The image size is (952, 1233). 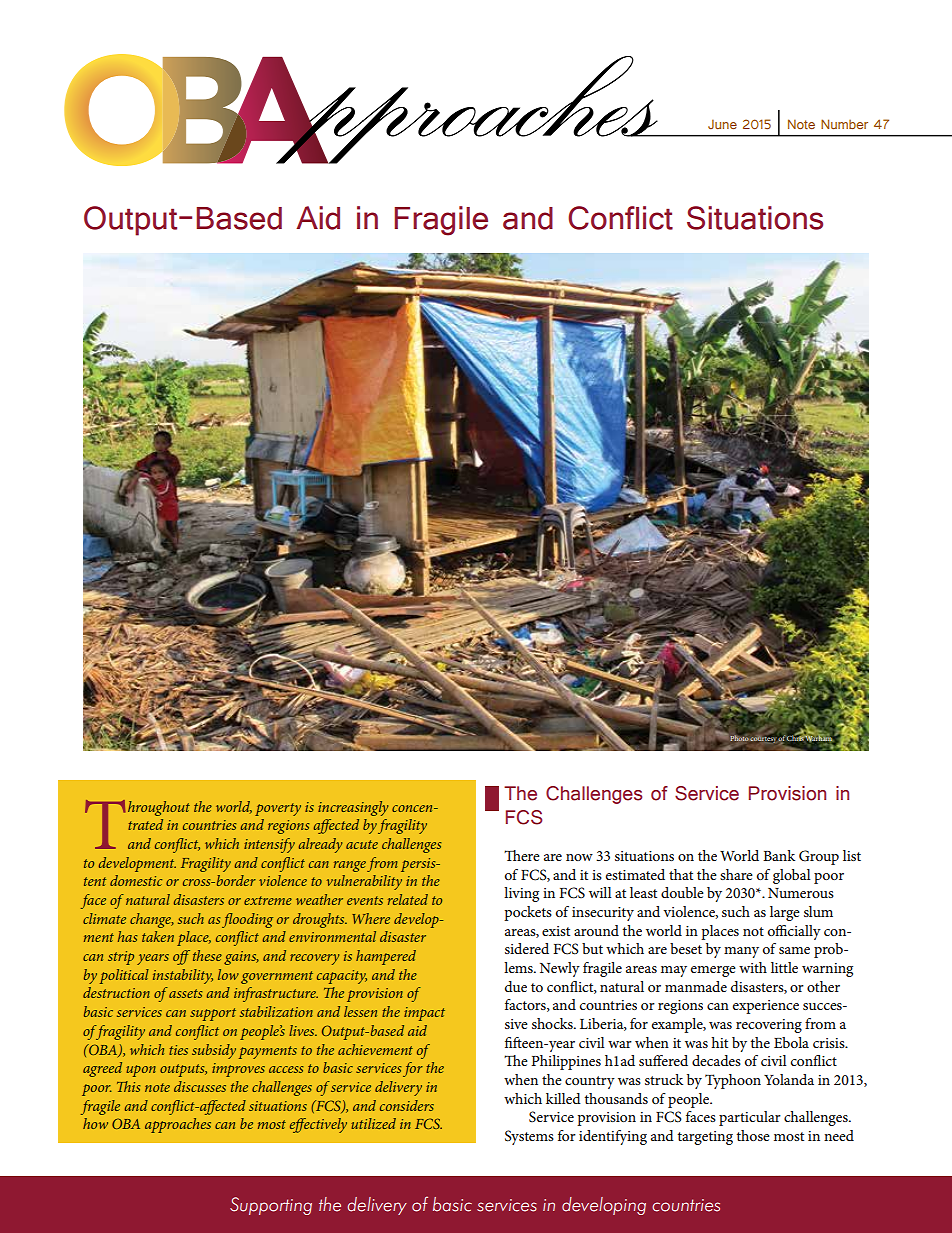 What do you see at coordinates (178, 1125) in the screenshot?
I see `approaches` at bounding box center [178, 1125].
